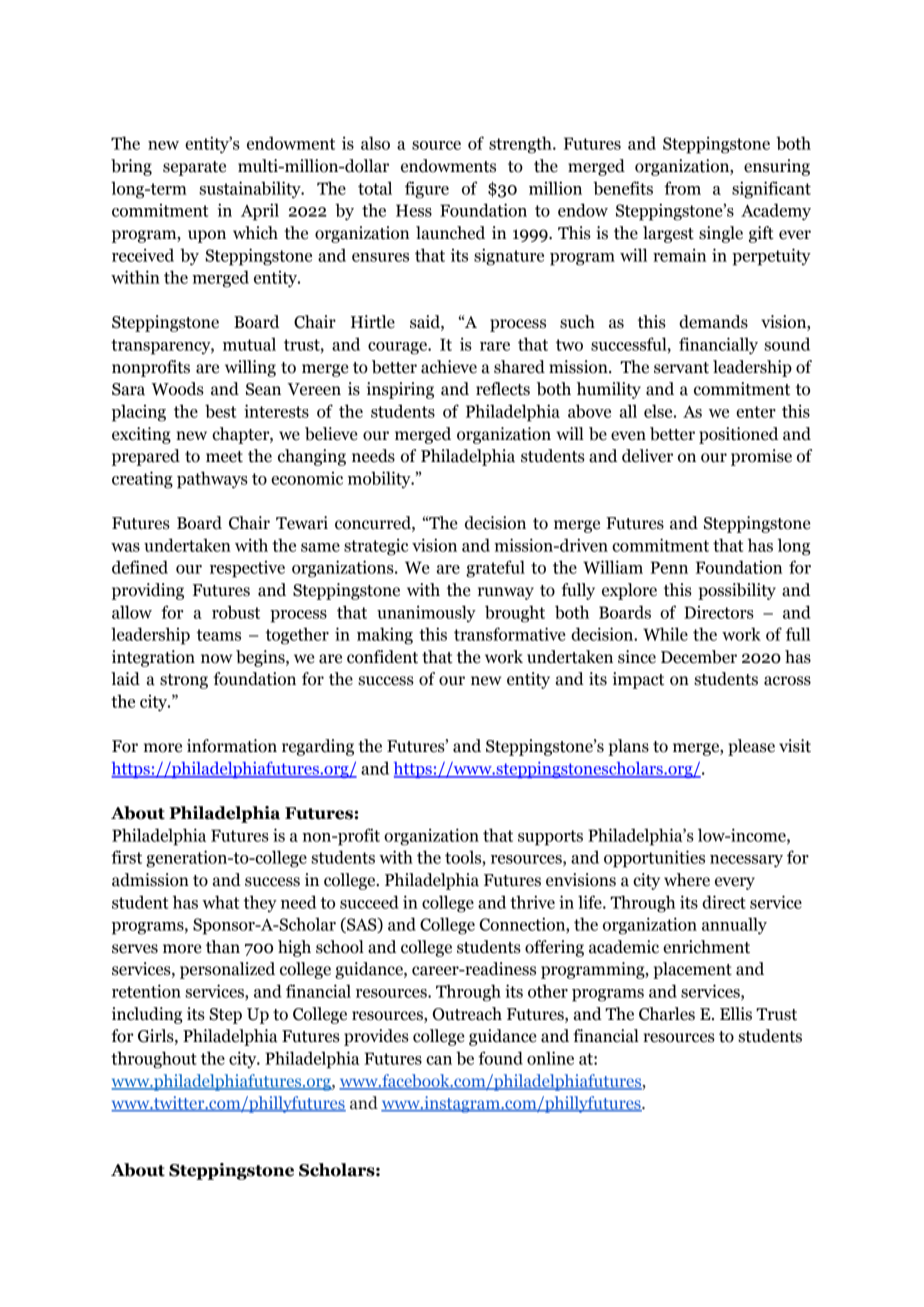 This screenshot has height=1307, width=924. What do you see at coordinates (682, 188) in the screenshot?
I see `from` at bounding box center [682, 188].
